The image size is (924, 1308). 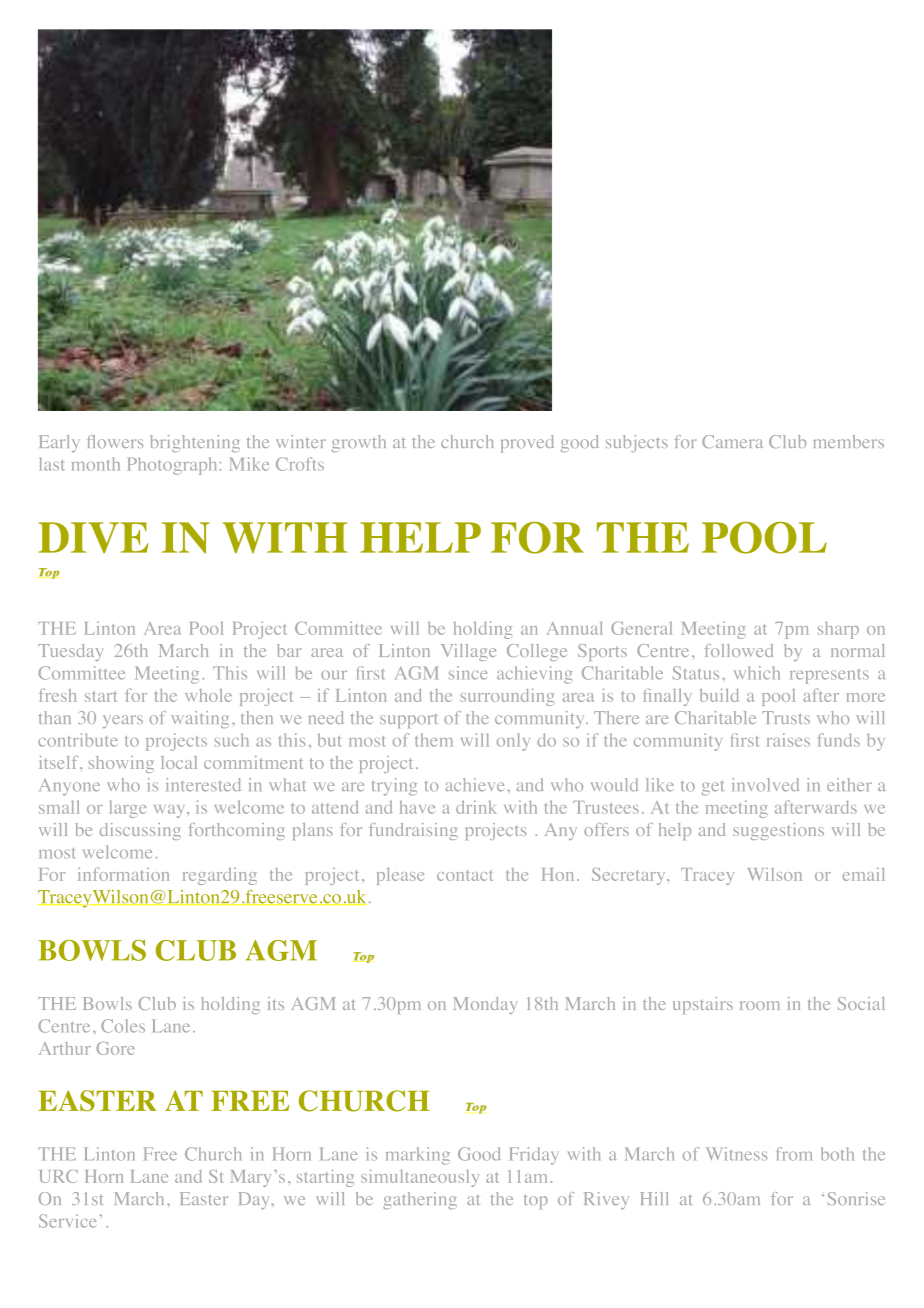 What do you see at coordinates (760, 1005) in the screenshot?
I see `room` at bounding box center [760, 1005].
